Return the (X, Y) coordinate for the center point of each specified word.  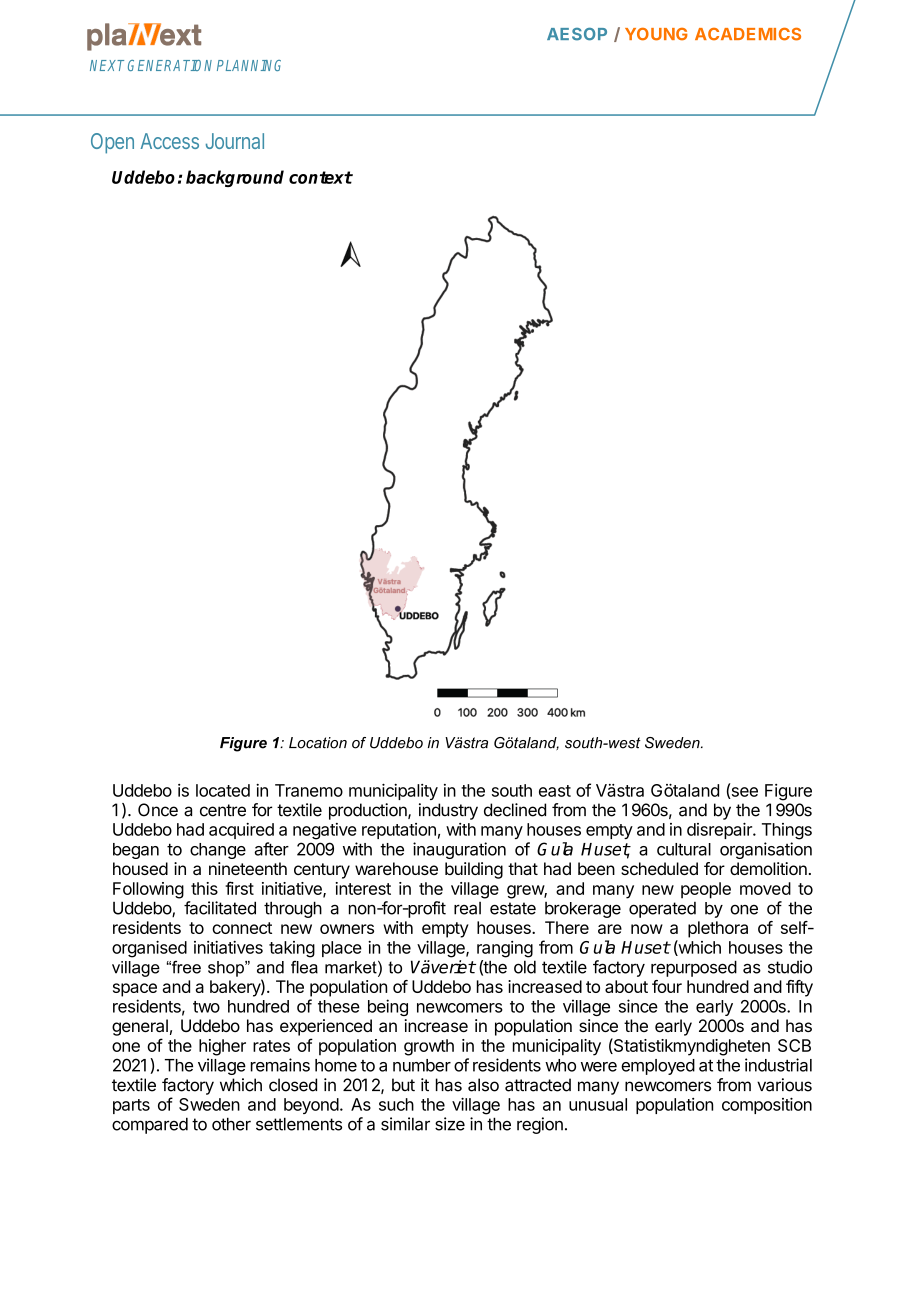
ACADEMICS (748, 34)
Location (318, 743)
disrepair (720, 830)
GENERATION (170, 65)
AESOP (577, 34)
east (555, 791)
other (231, 1124)
